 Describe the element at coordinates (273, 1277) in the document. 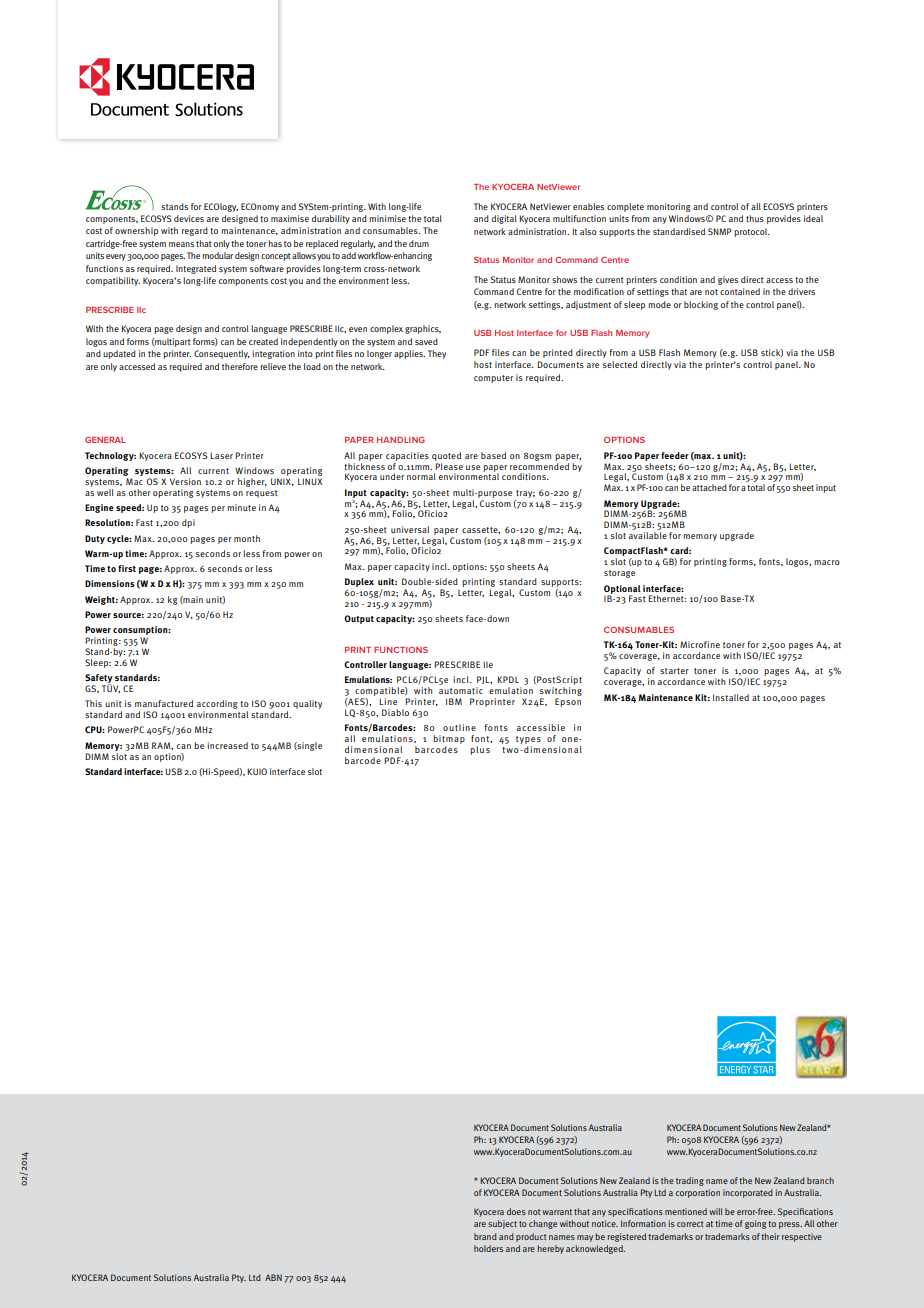

I see `ABN` at that location.
